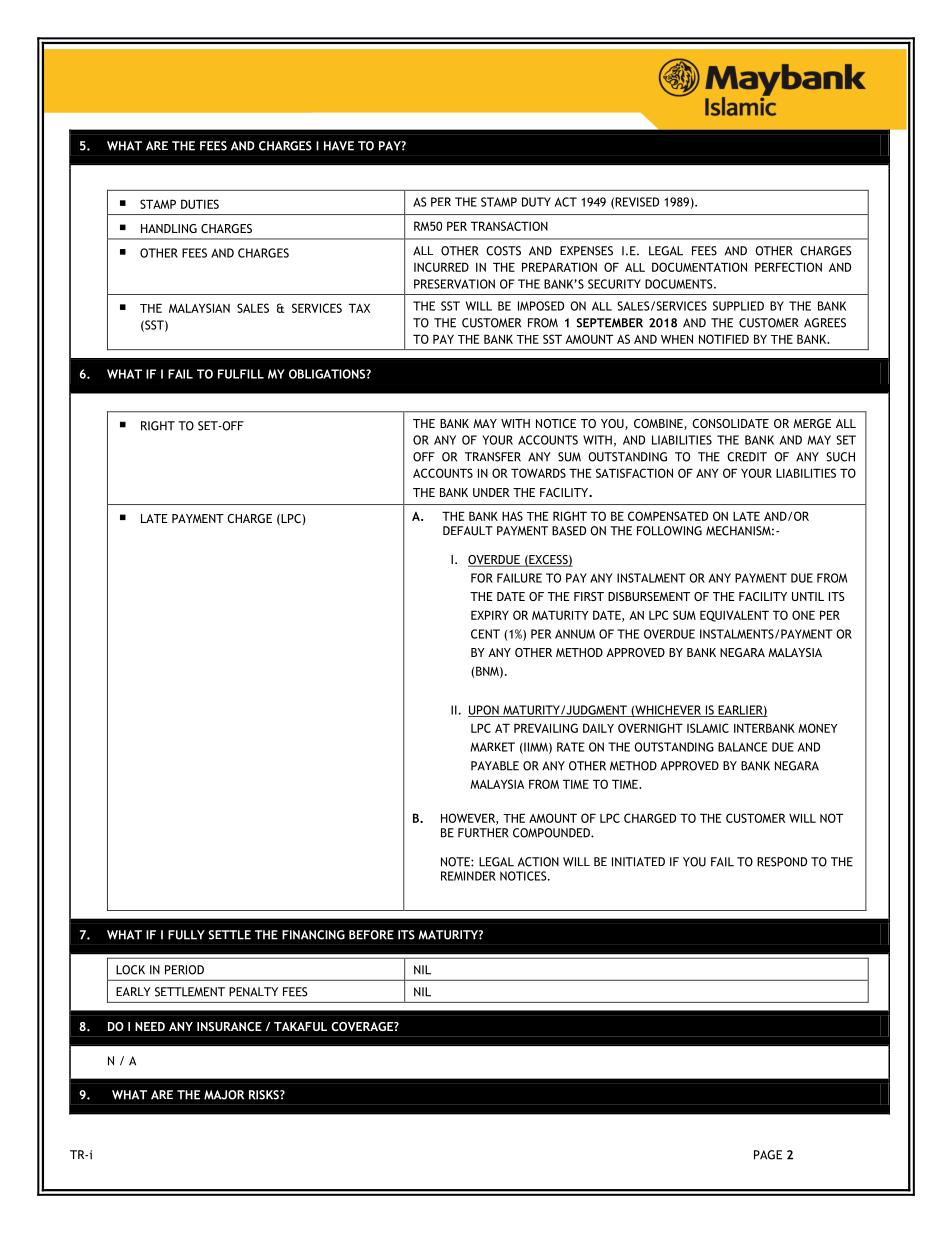  What do you see at coordinates (224, 1095) in the document?
I see `MAJOR` at bounding box center [224, 1095].
